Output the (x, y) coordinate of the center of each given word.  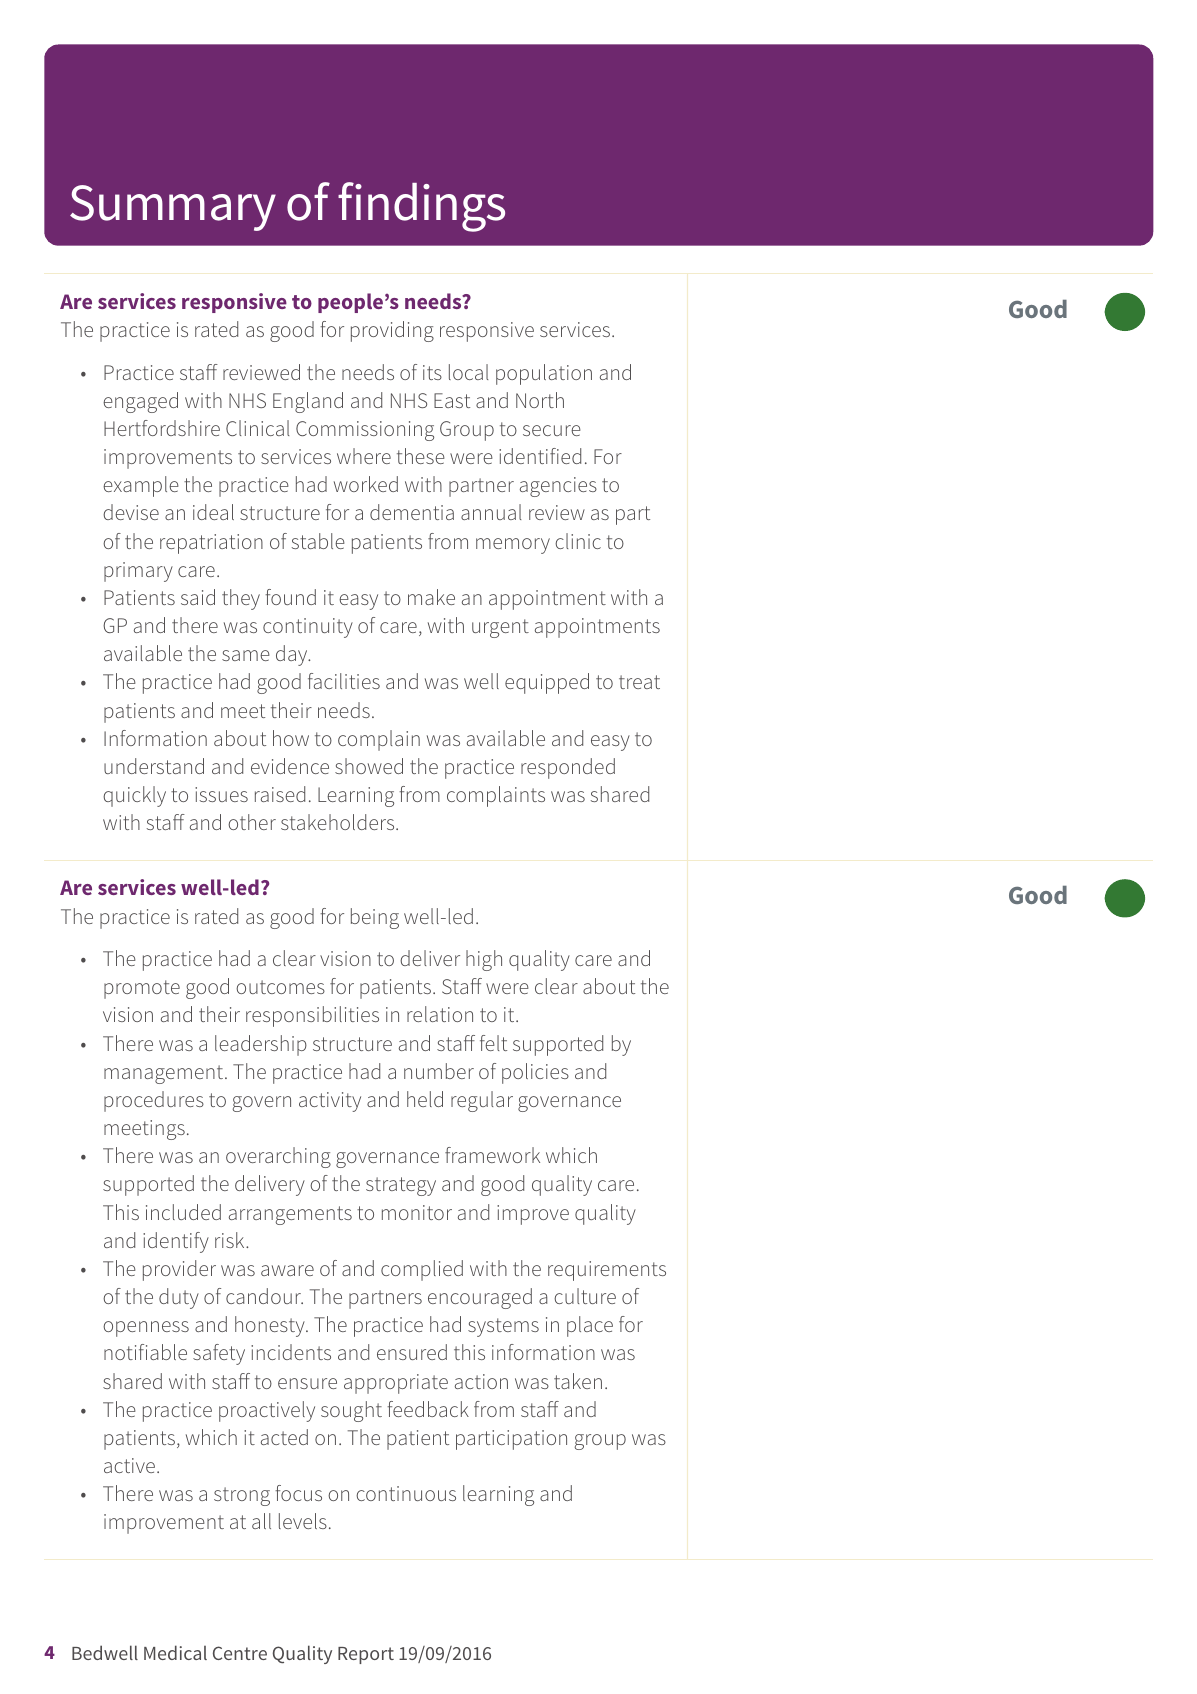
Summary (173, 208)
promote (142, 989)
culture (585, 1296)
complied (422, 1270)
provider (179, 1270)
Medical (175, 1652)
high (484, 960)
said (198, 597)
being (375, 918)
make (431, 597)
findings (421, 207)
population (544, 374)
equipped (547, 683)
